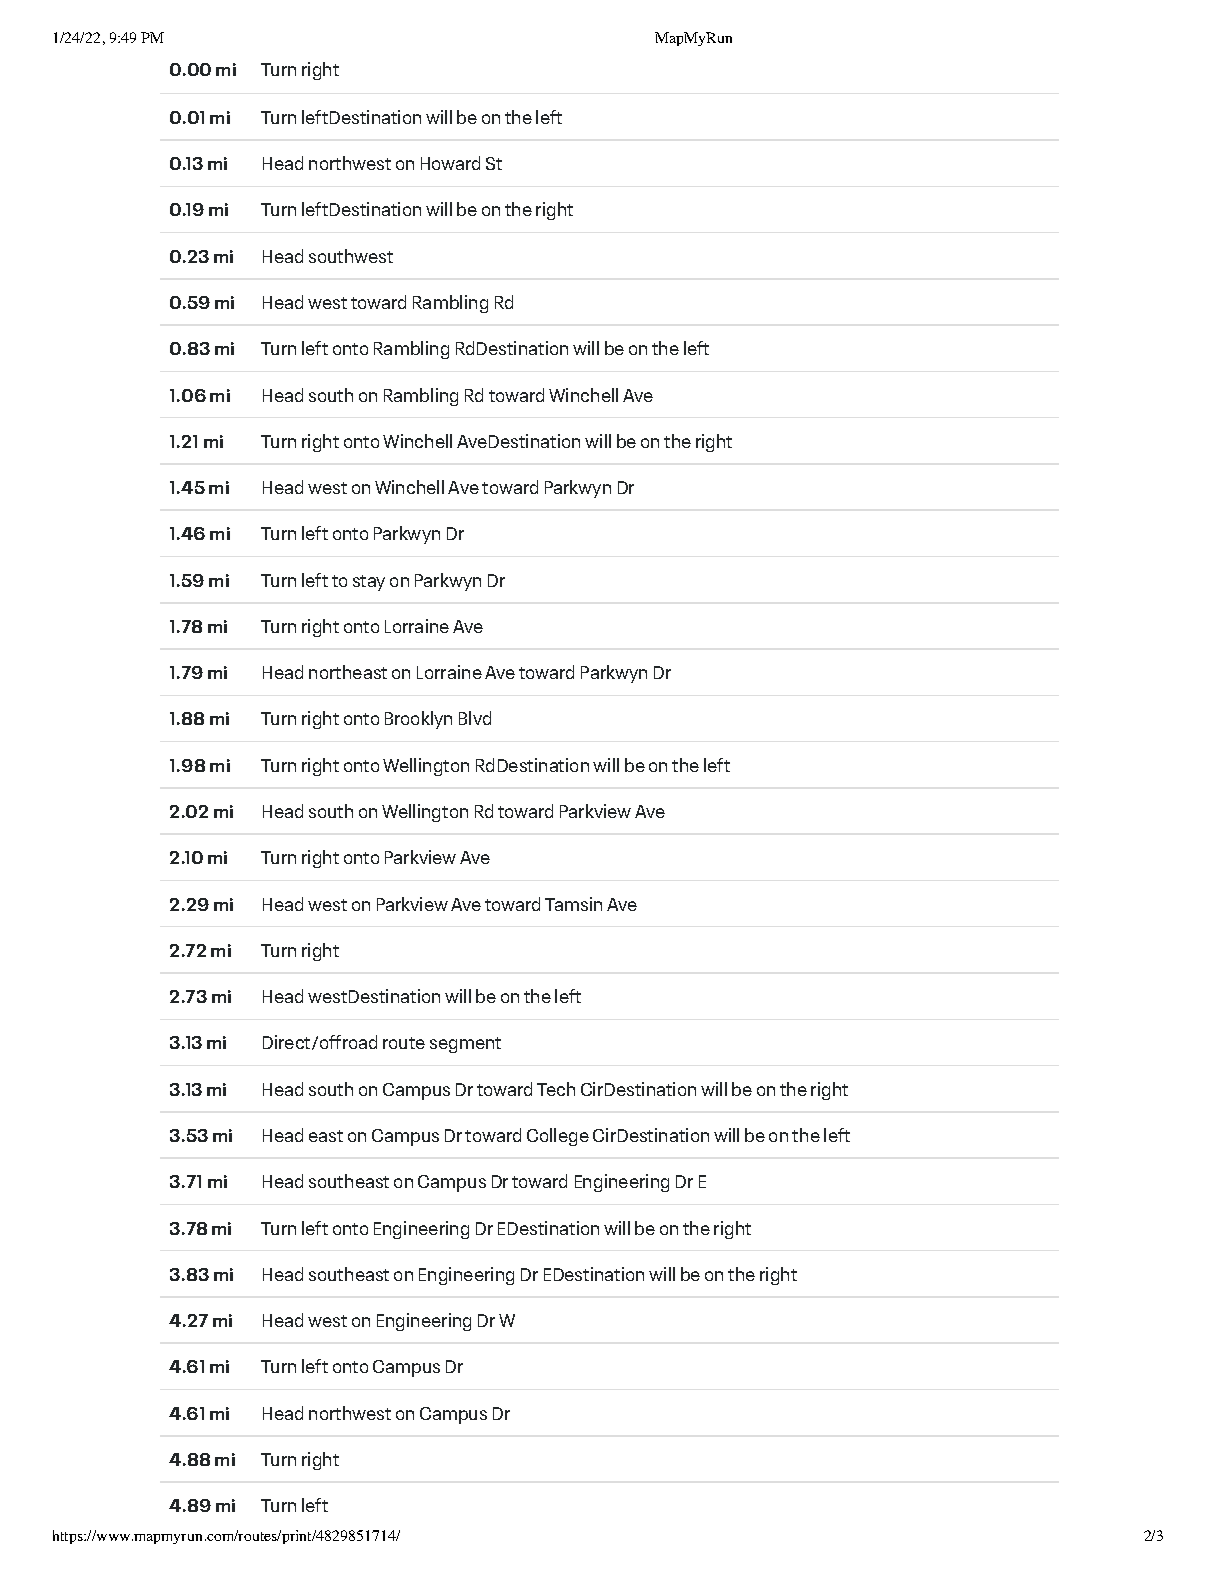 Image resolution: width=1217 pixels, height=1575 pixels. I want to click on stay, so click(369, 583).
